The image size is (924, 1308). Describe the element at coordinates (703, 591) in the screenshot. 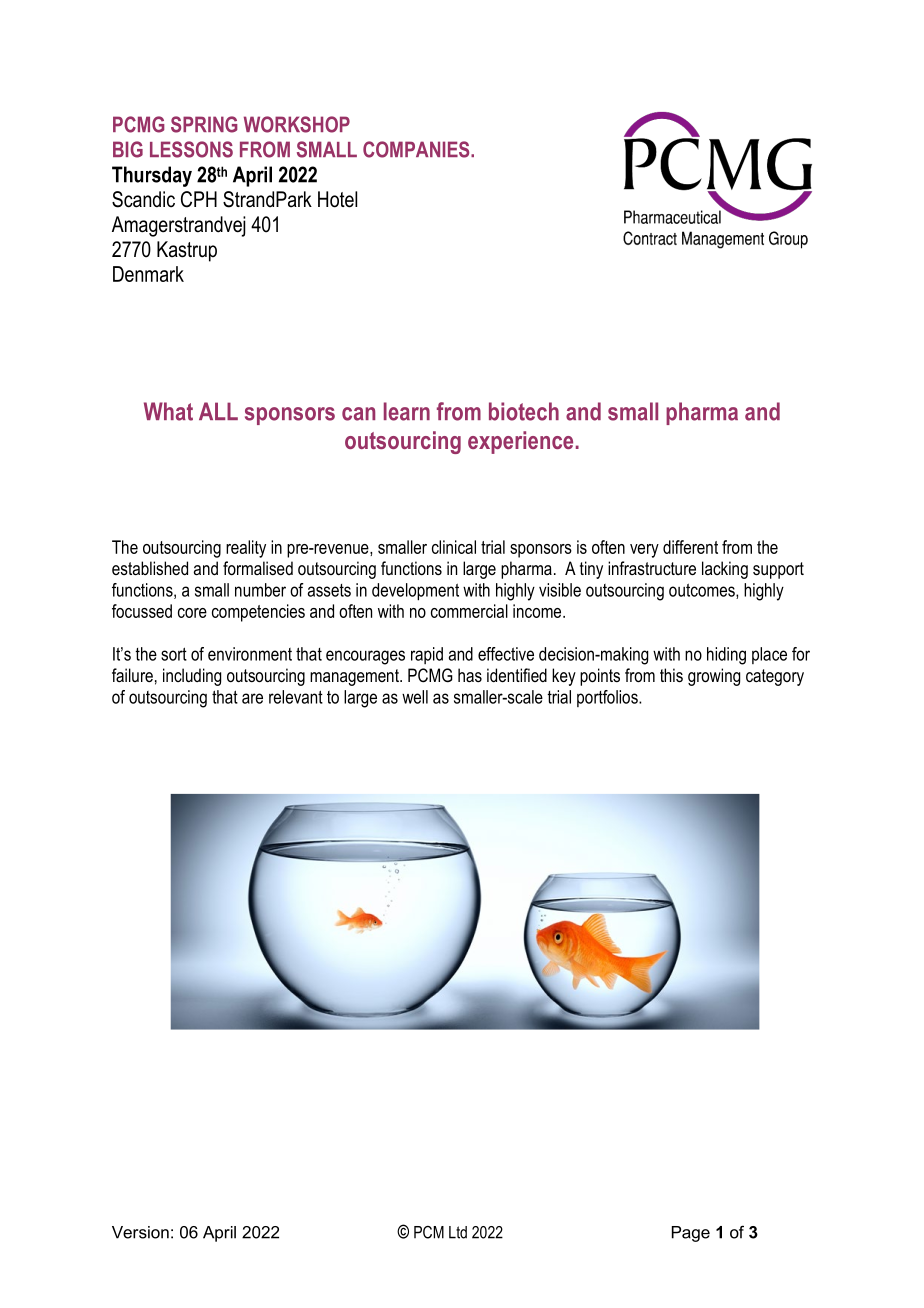

I see `outcomes` at that location.
